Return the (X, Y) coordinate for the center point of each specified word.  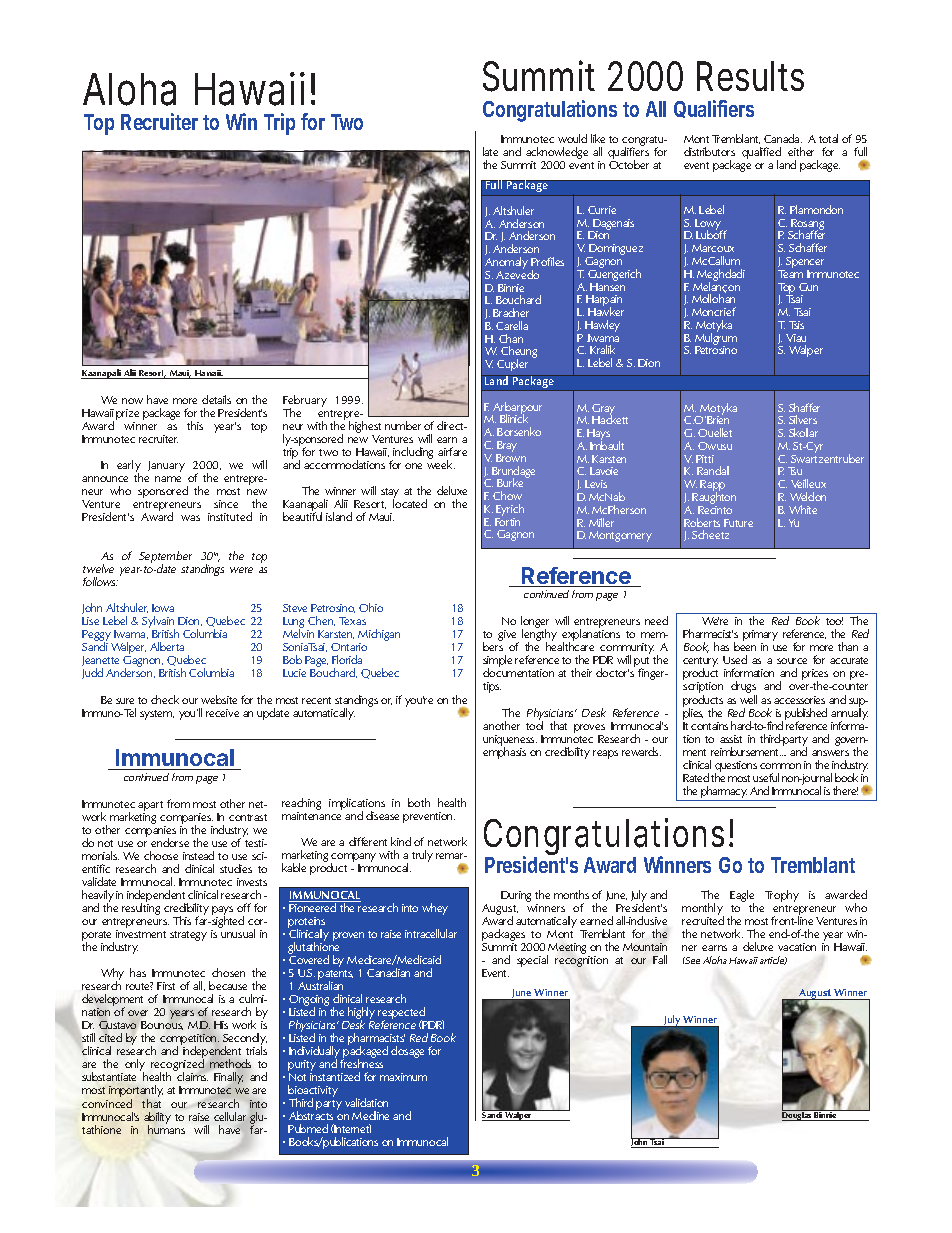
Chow (507, 495)
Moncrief (714, 311)
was (190, 518)
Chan (511, 338)
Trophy (782, 896)
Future (738, 523)
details (216, 399)
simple (497, 662)
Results (750, 76)
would (572, 138)
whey (435, 909)
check (165, 699)
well (748, 699)
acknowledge (557, 154)
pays (222, 912)
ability (157, 1119)
